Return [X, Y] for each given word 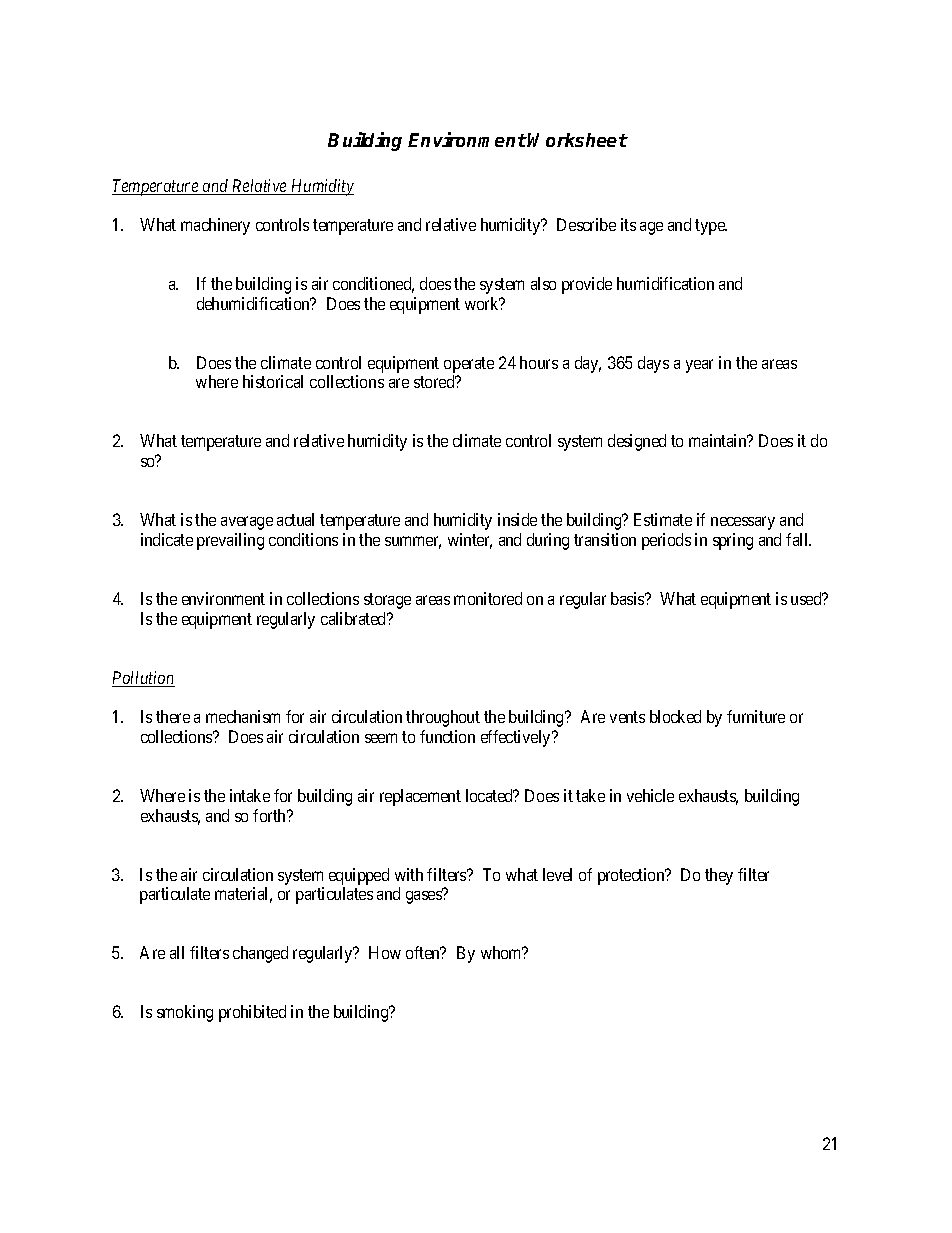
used [807, 598]
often [424, 952]
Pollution [143, 679]
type [711, 227]
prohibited [252, 1013]
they [719, 876]
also [543, 283]
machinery [215, 226]
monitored [488, 598]
